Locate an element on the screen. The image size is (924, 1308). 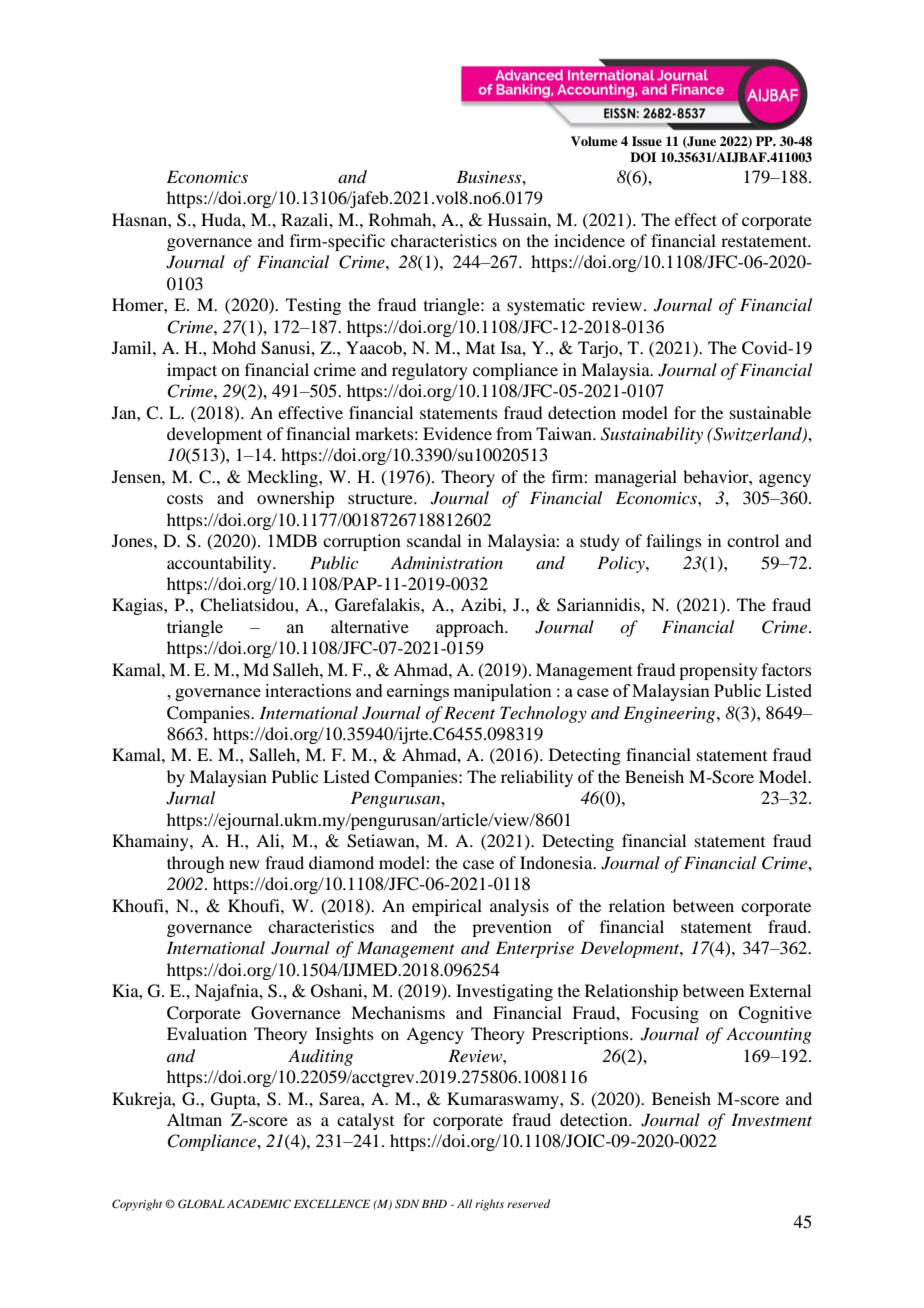
impact is located at coordinates (192, 371).
